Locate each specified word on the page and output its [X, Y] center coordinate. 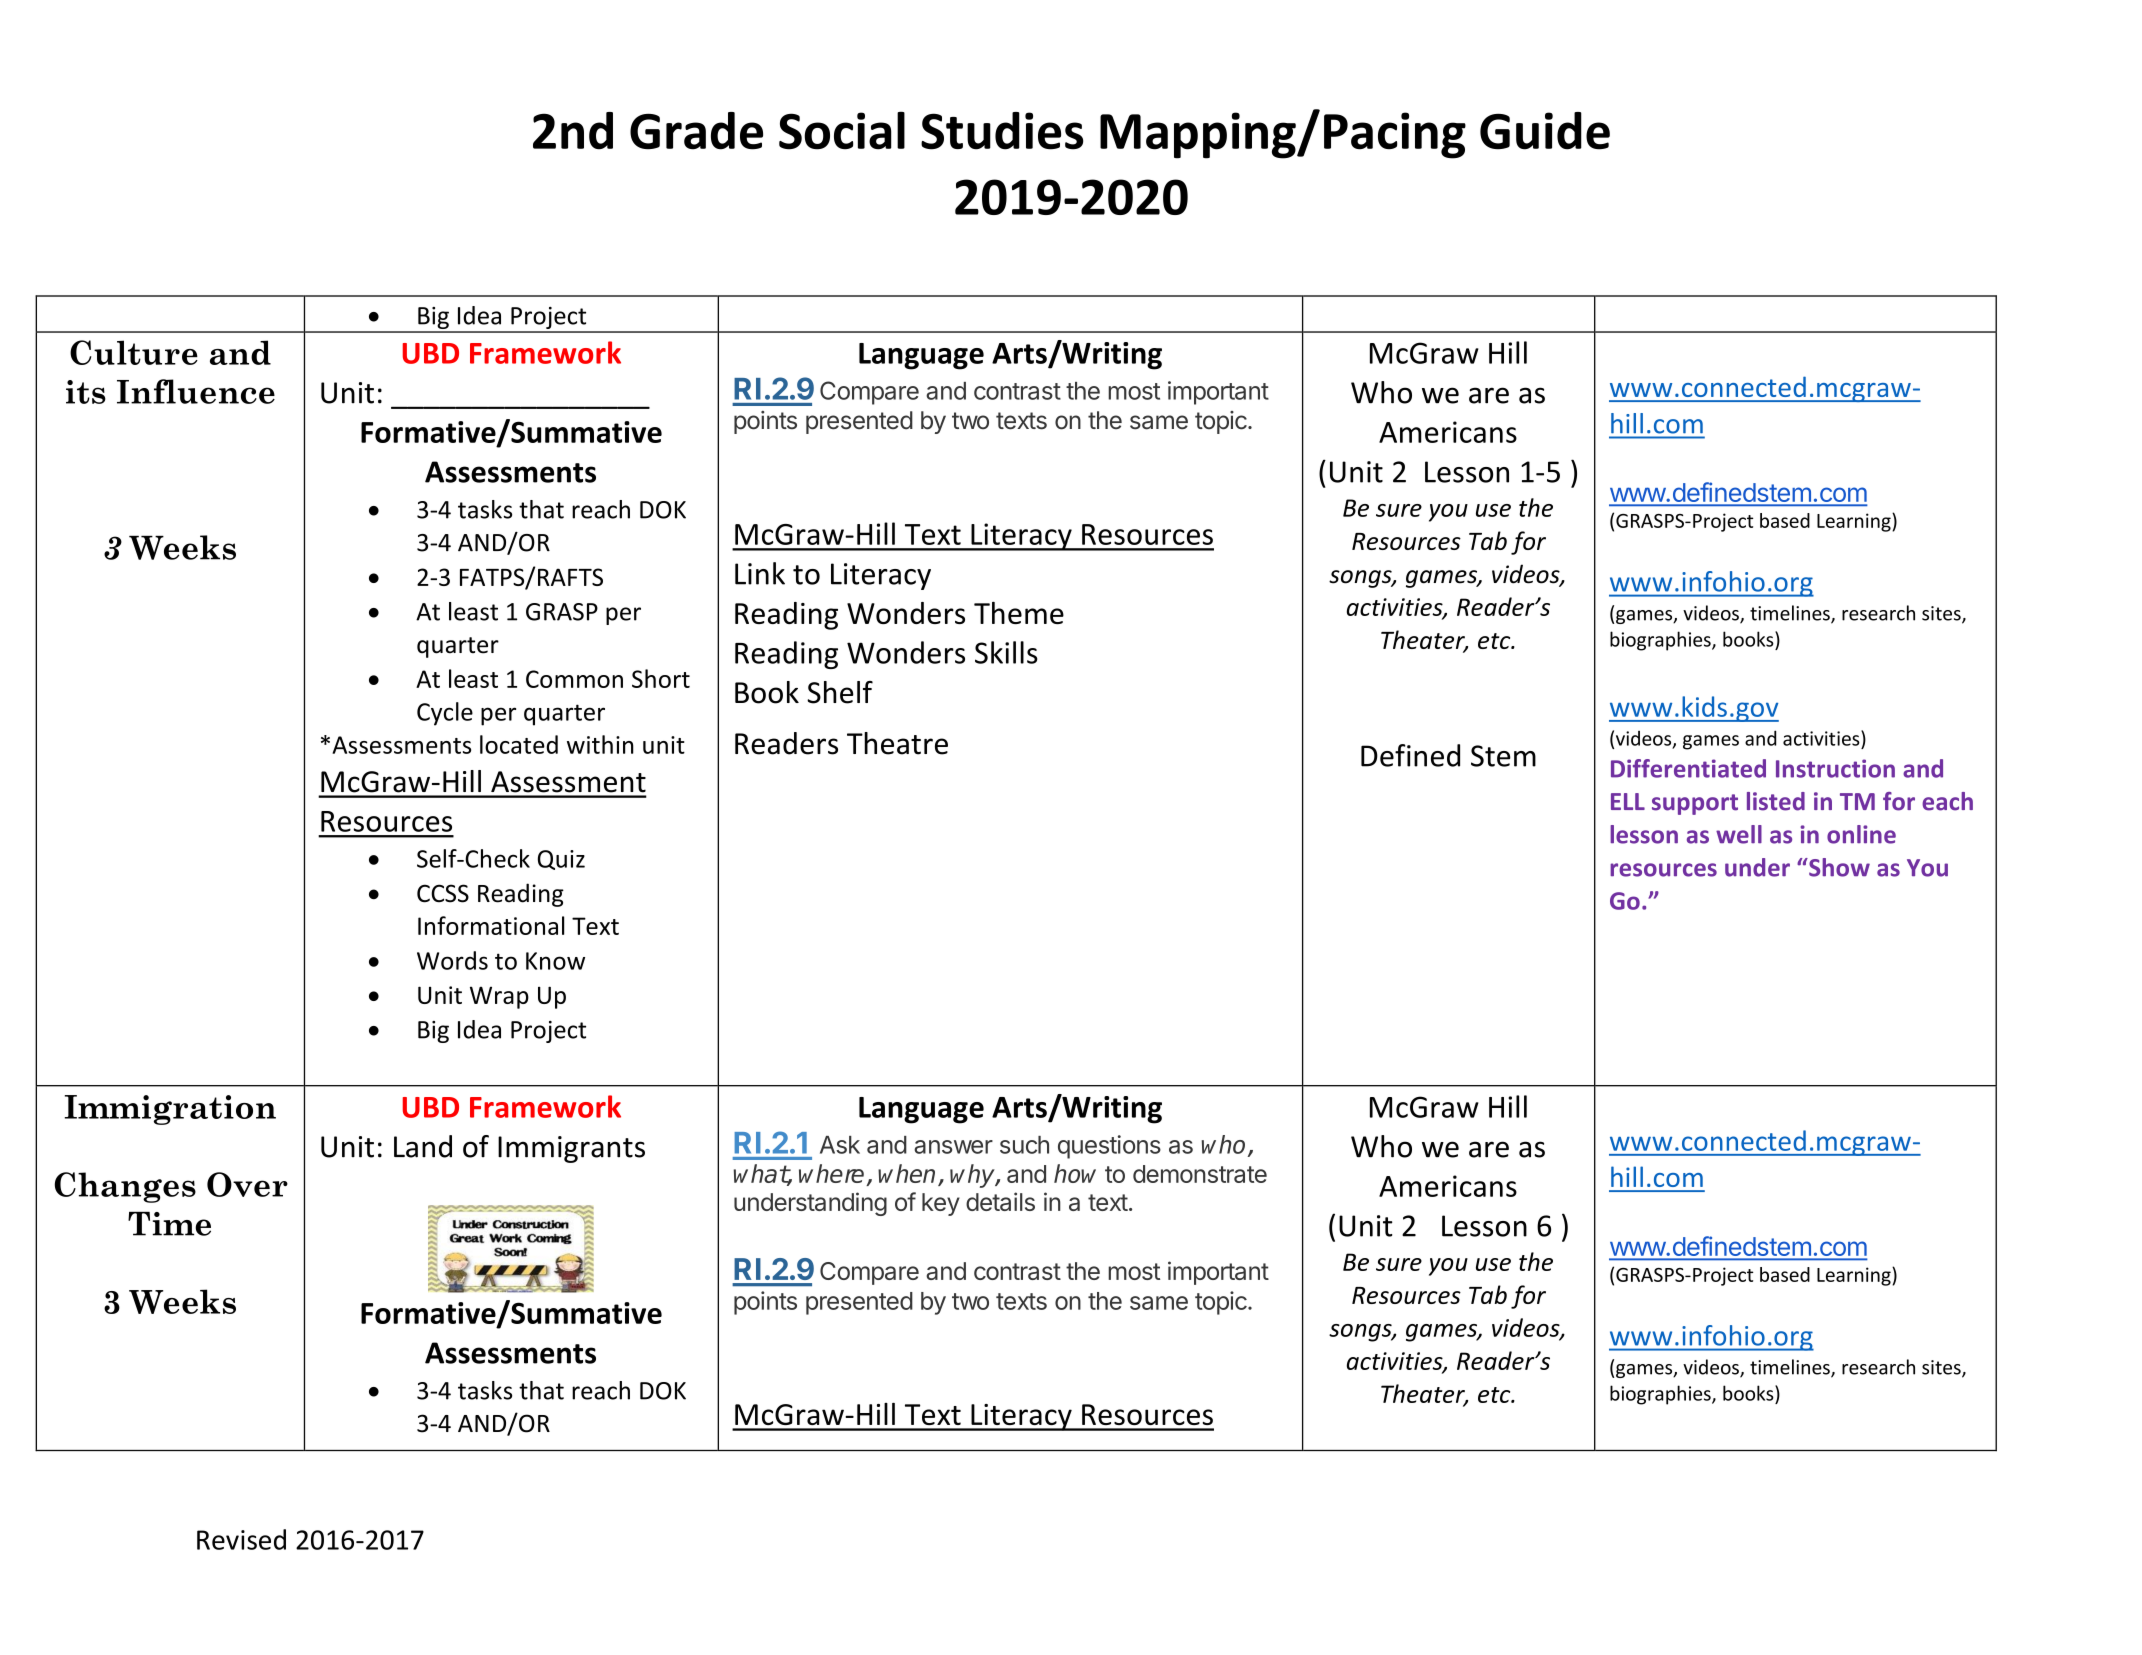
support [1695, 804]
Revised [241, 1539]
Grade [696, 131]
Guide [1545, 131]
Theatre [897, 743]
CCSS [443, 893]
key [941, 1204]
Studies [1002, 131]
